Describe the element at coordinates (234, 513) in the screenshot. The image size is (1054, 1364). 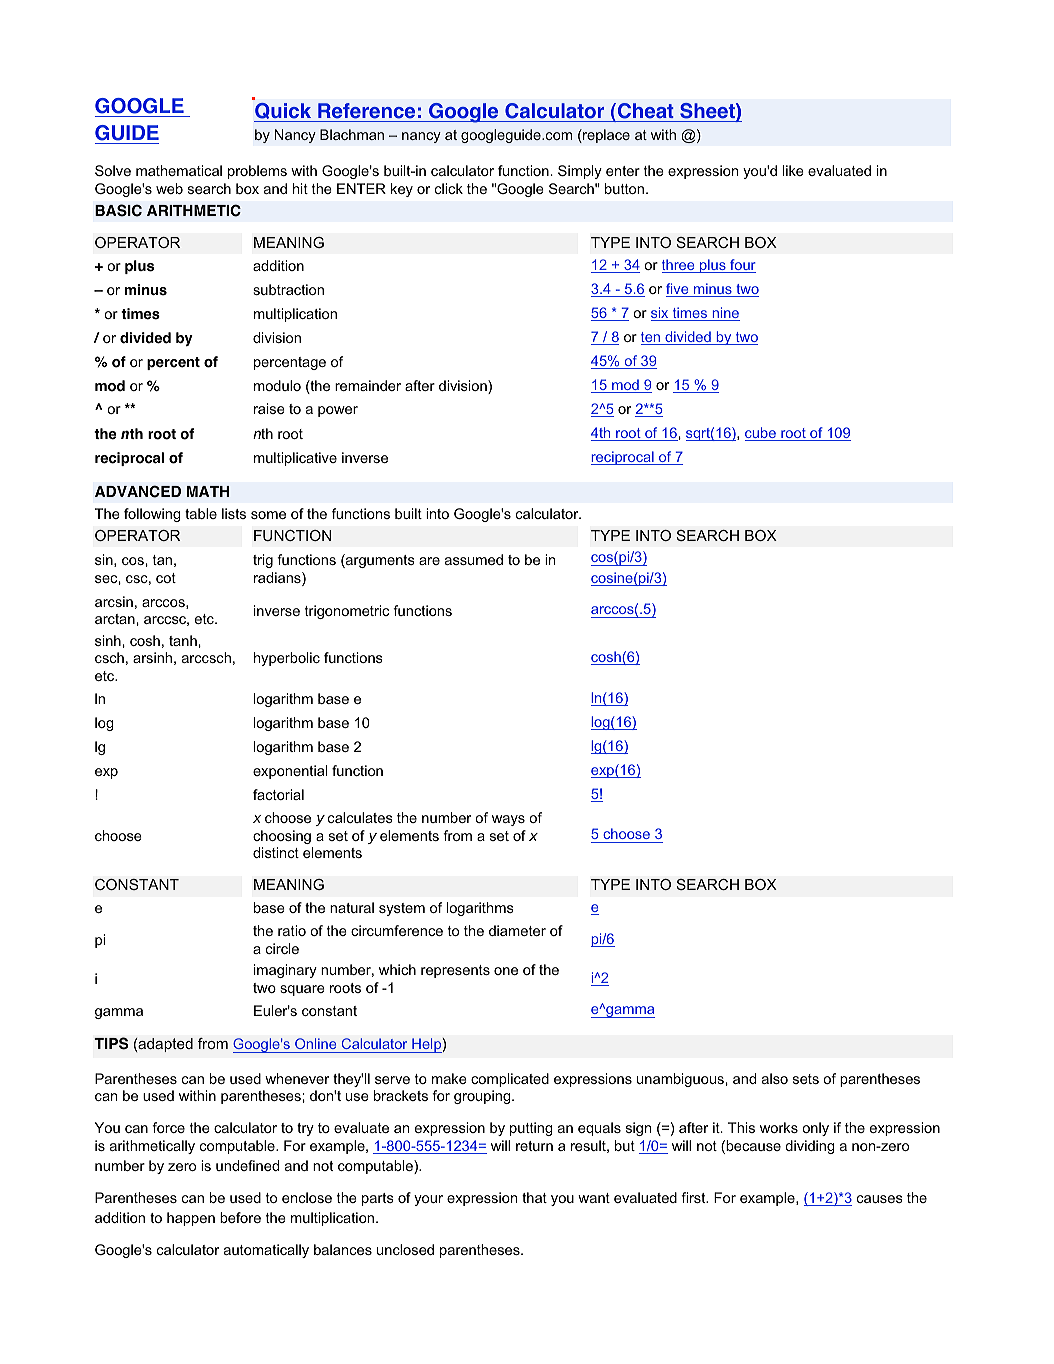
I see `lists` at that location.
